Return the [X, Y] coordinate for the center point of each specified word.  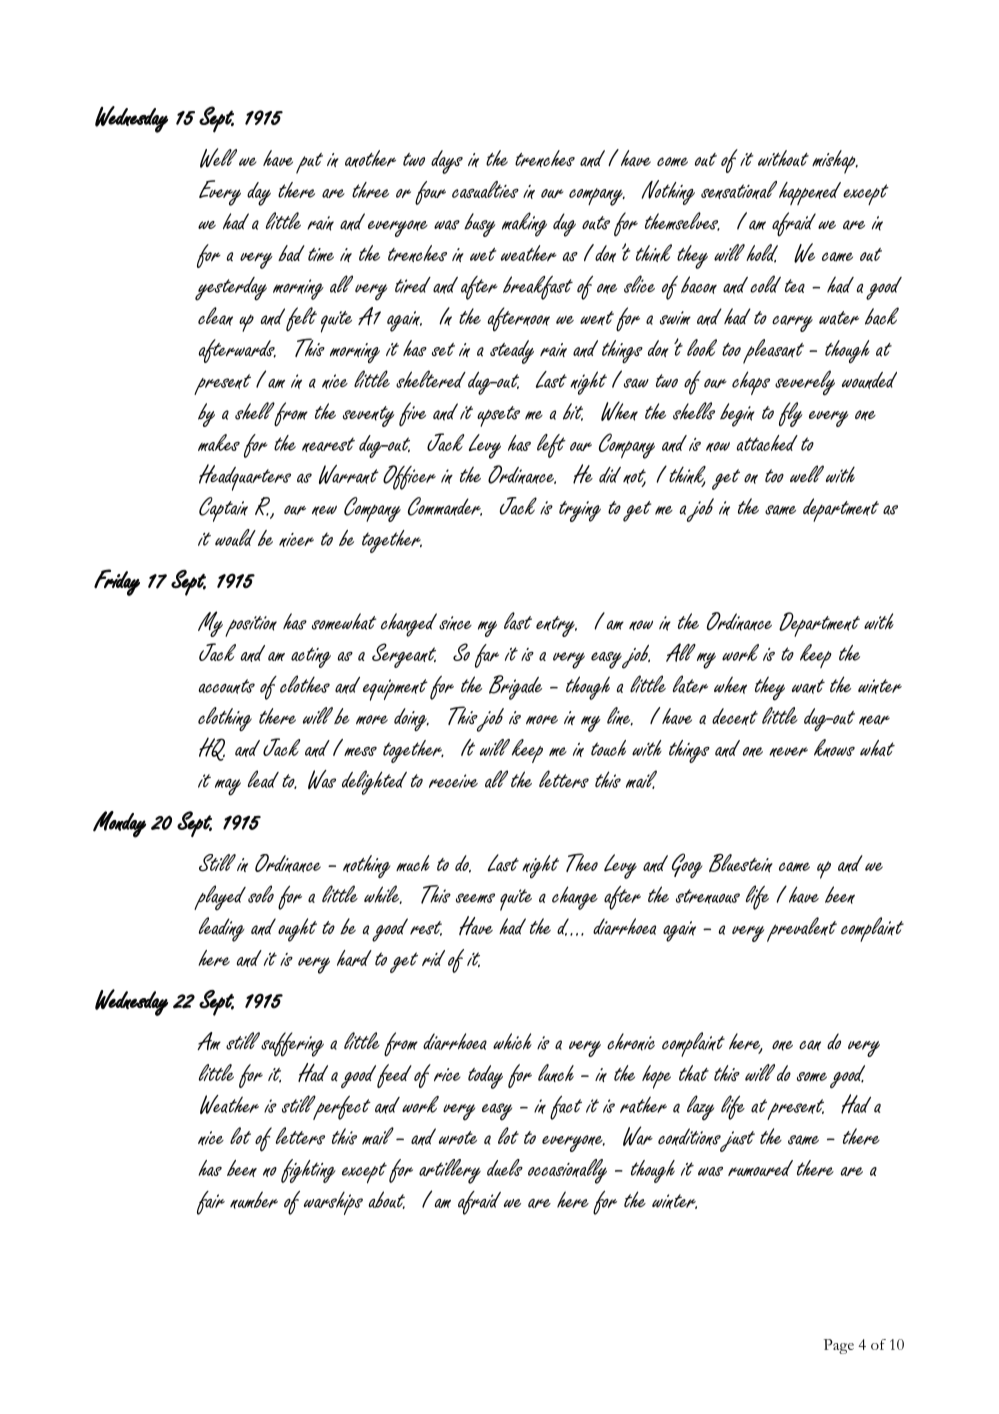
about [386, 1200]
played [220, 898]
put [309, 163]
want [808, 686]
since [455, 623]
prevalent [802, 929]
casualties [485, 189]
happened [810, 193]
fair [211, 1203]
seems [475, 898]
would [235, 537]
